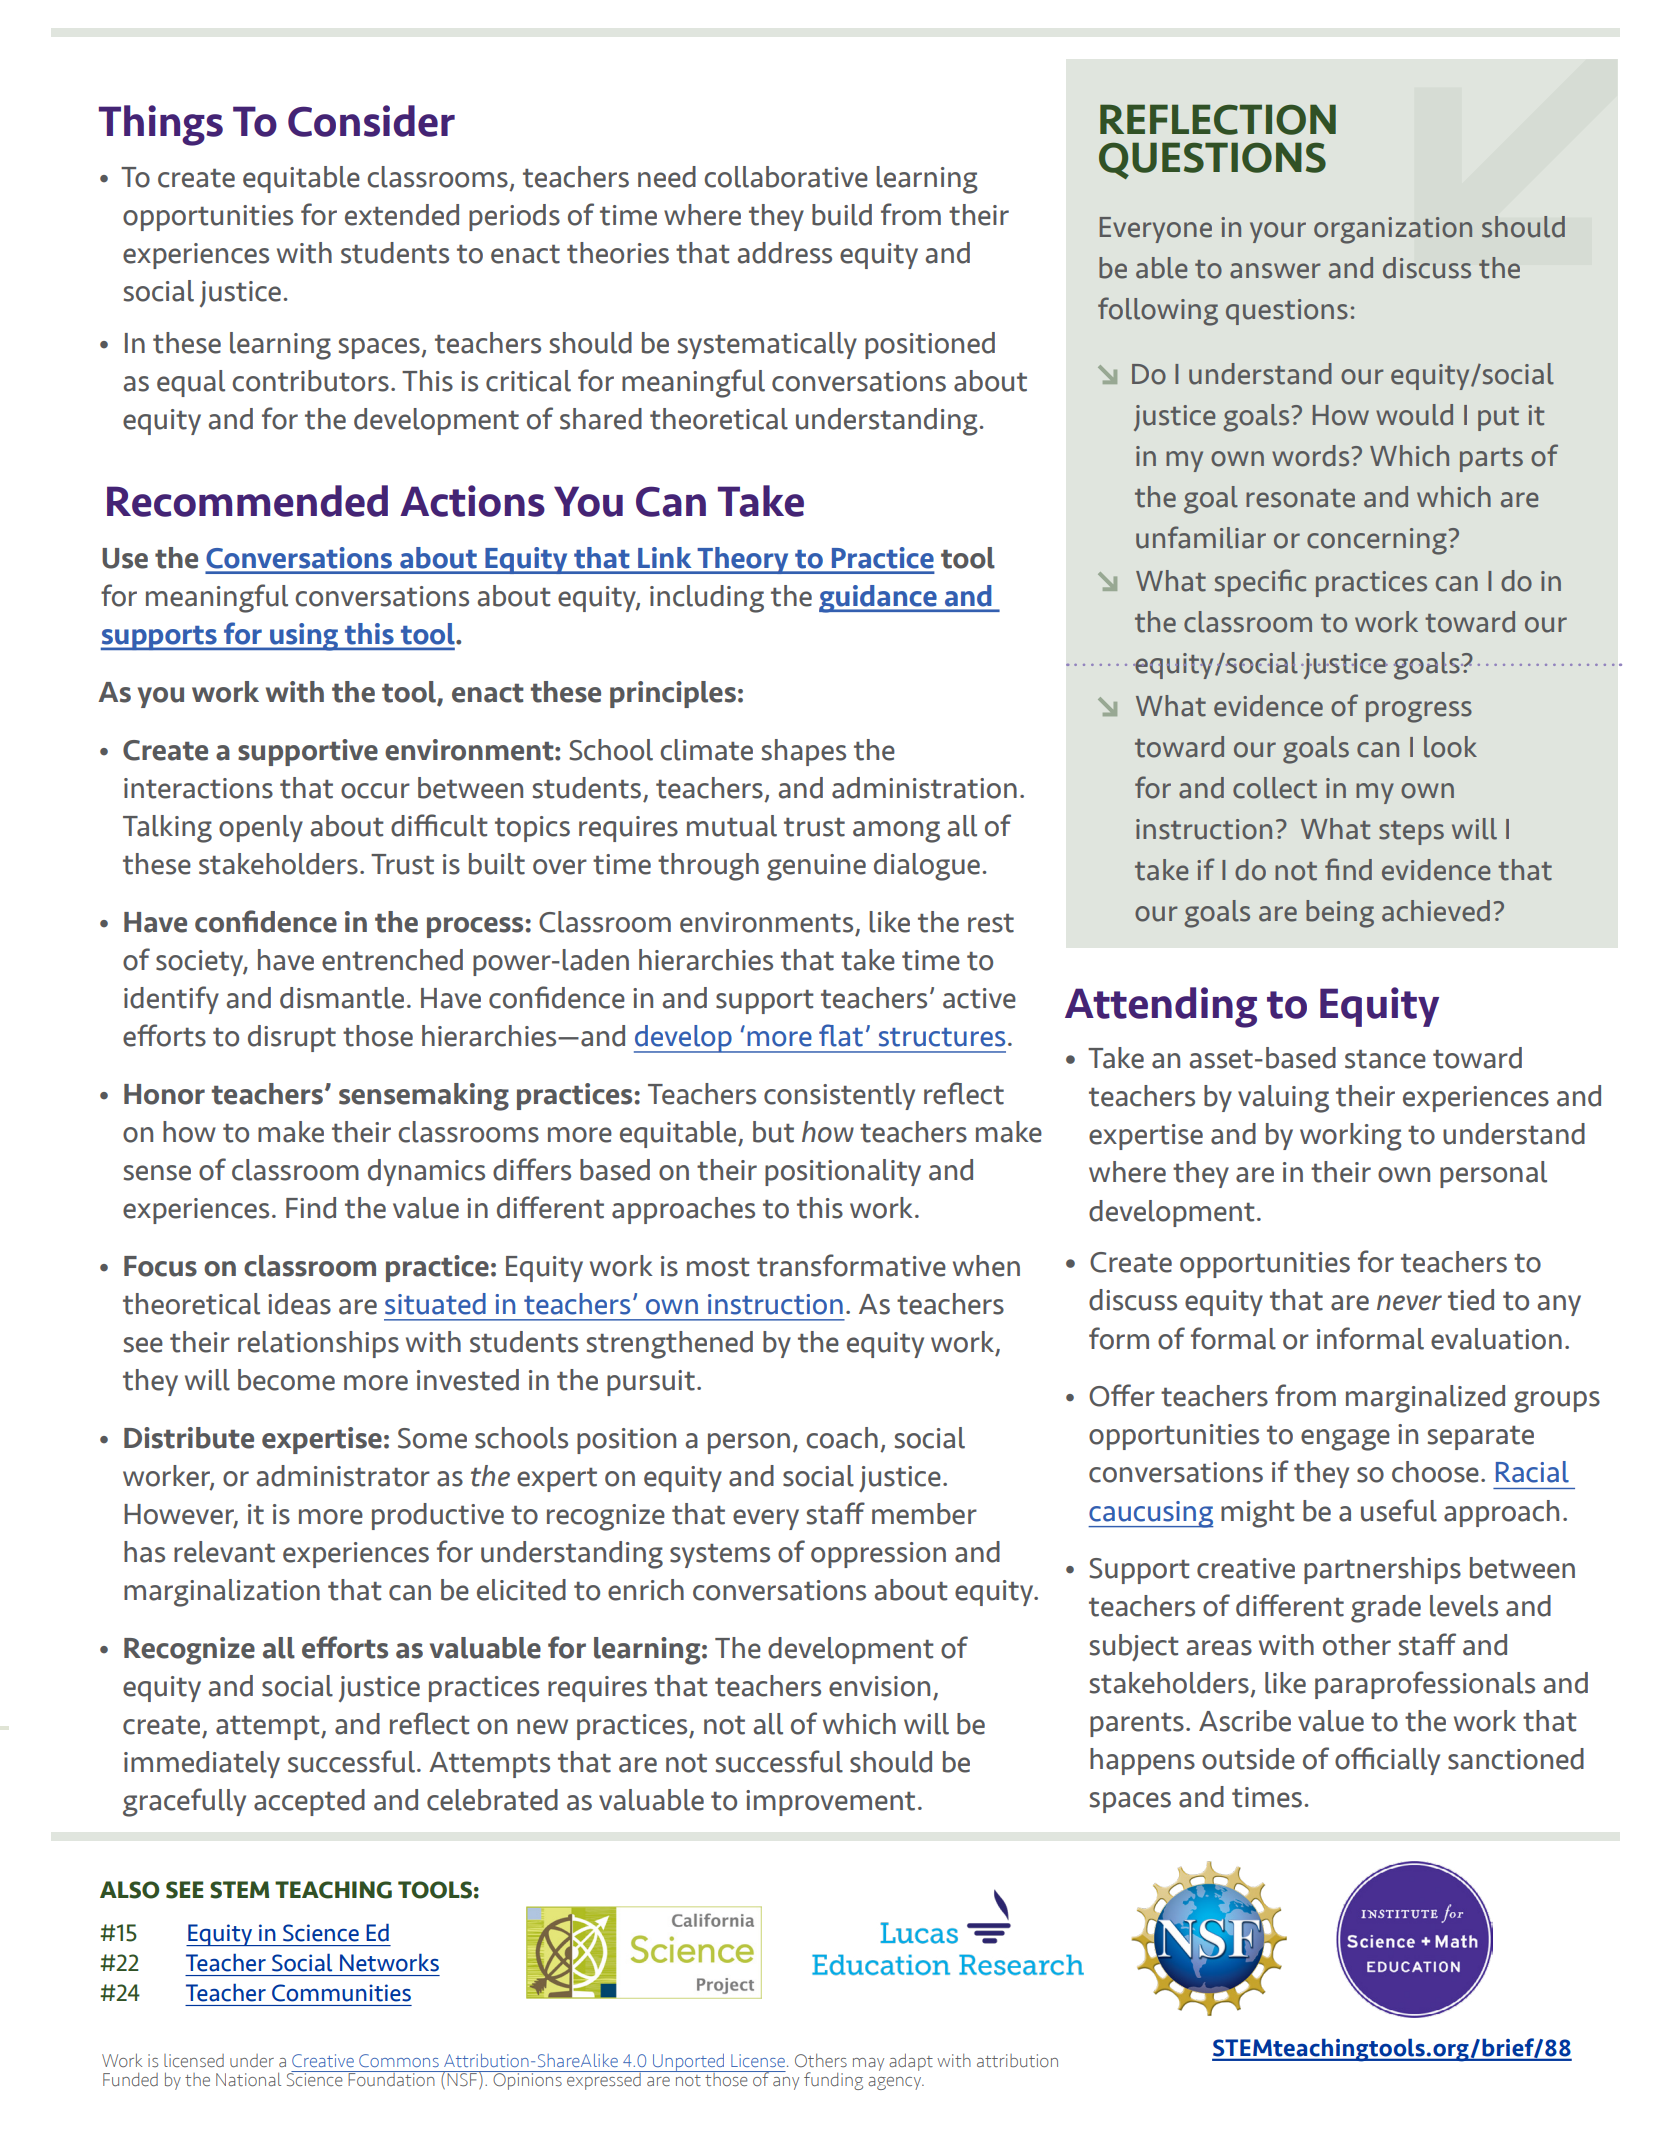  Describe the element at coordinates (868, 2064) in the screenshot. I see `may` at that location.
